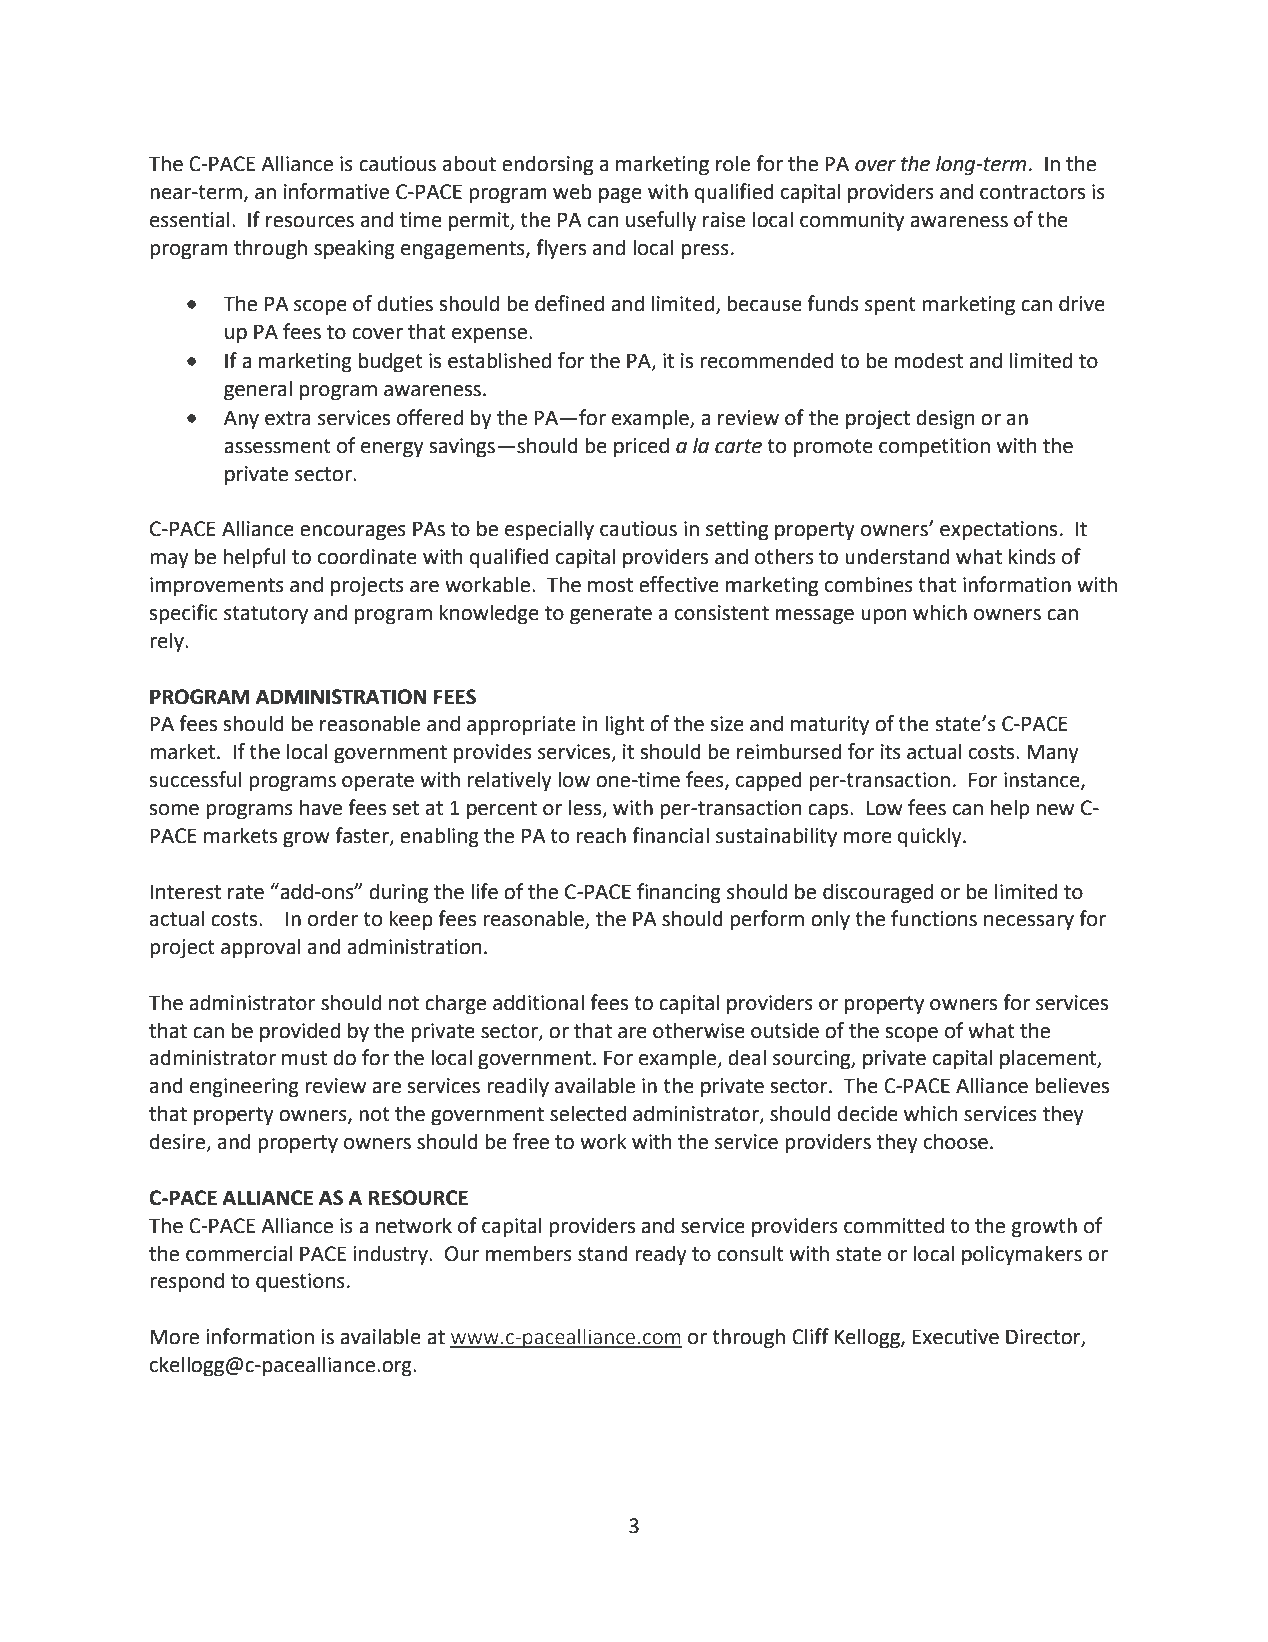 The height and width of the screenshot is (1642, 1268). I want to click on most, so click(610, 585).
